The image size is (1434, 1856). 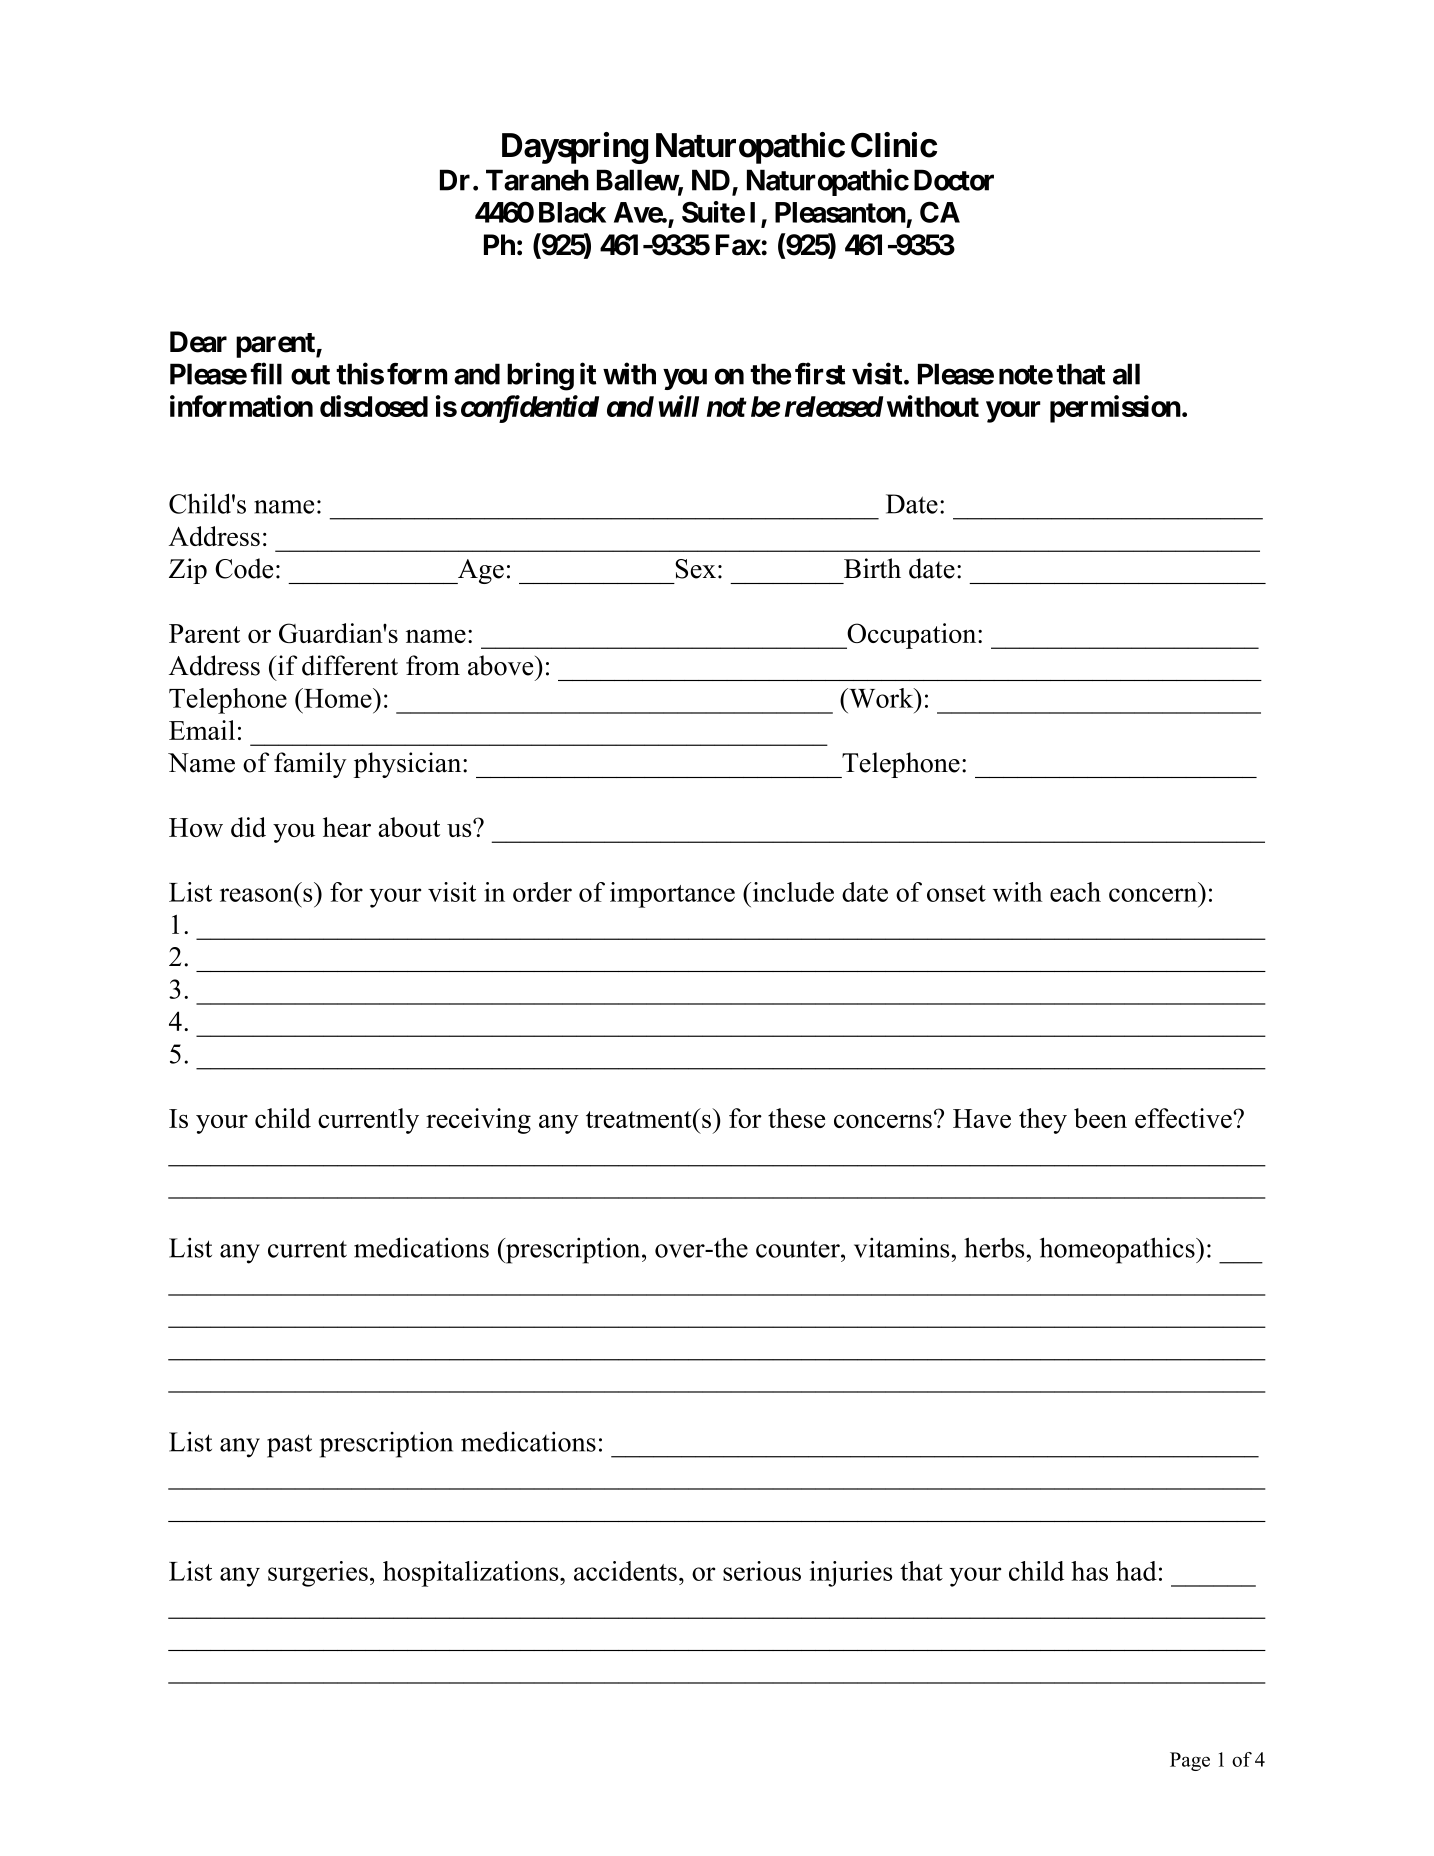 What do you see at coordinates (318, 1574) in the screenshot?
I see `surgeries` at bounding box center [318, 1574].
